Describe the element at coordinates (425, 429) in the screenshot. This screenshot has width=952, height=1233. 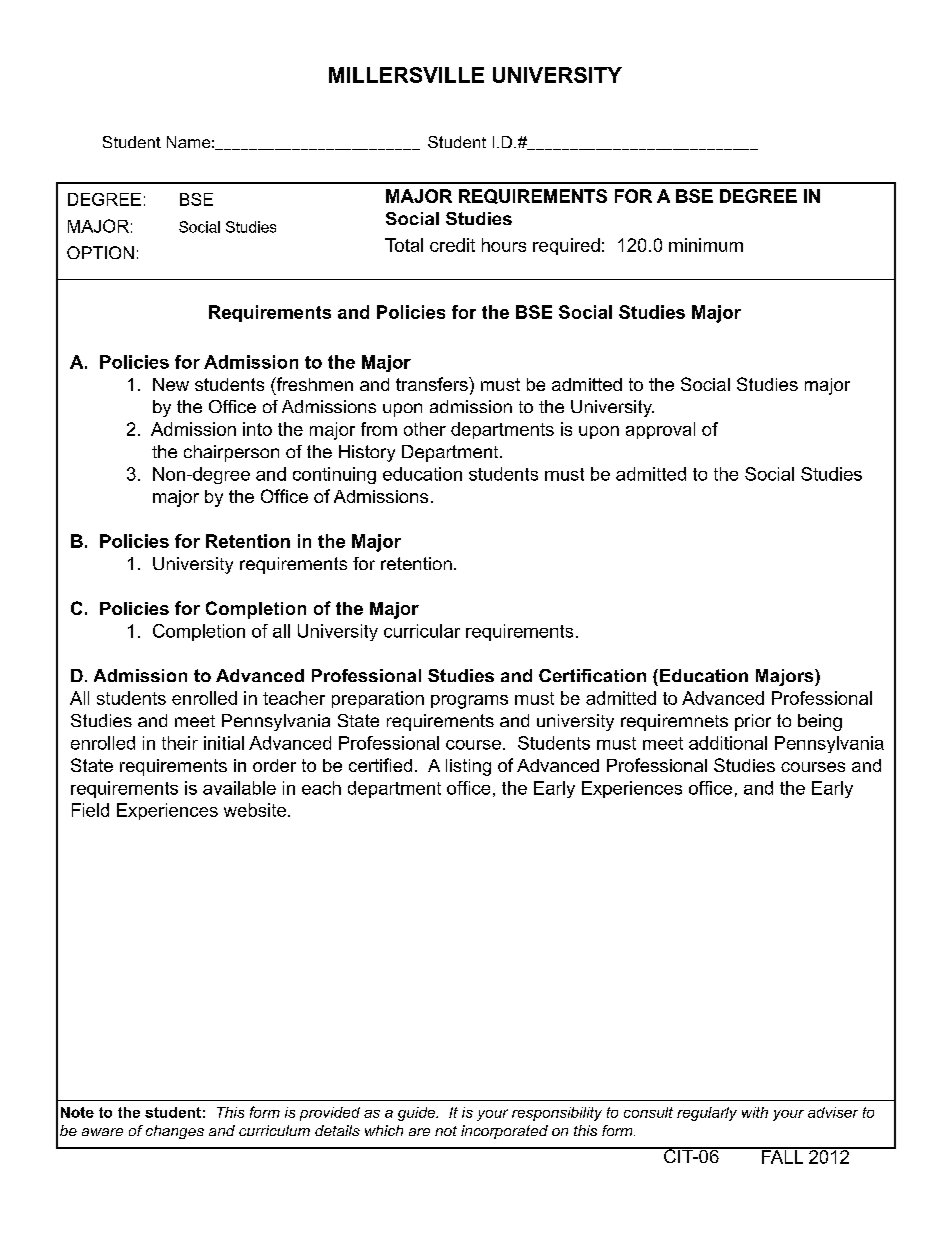
I see `other` at that location.
